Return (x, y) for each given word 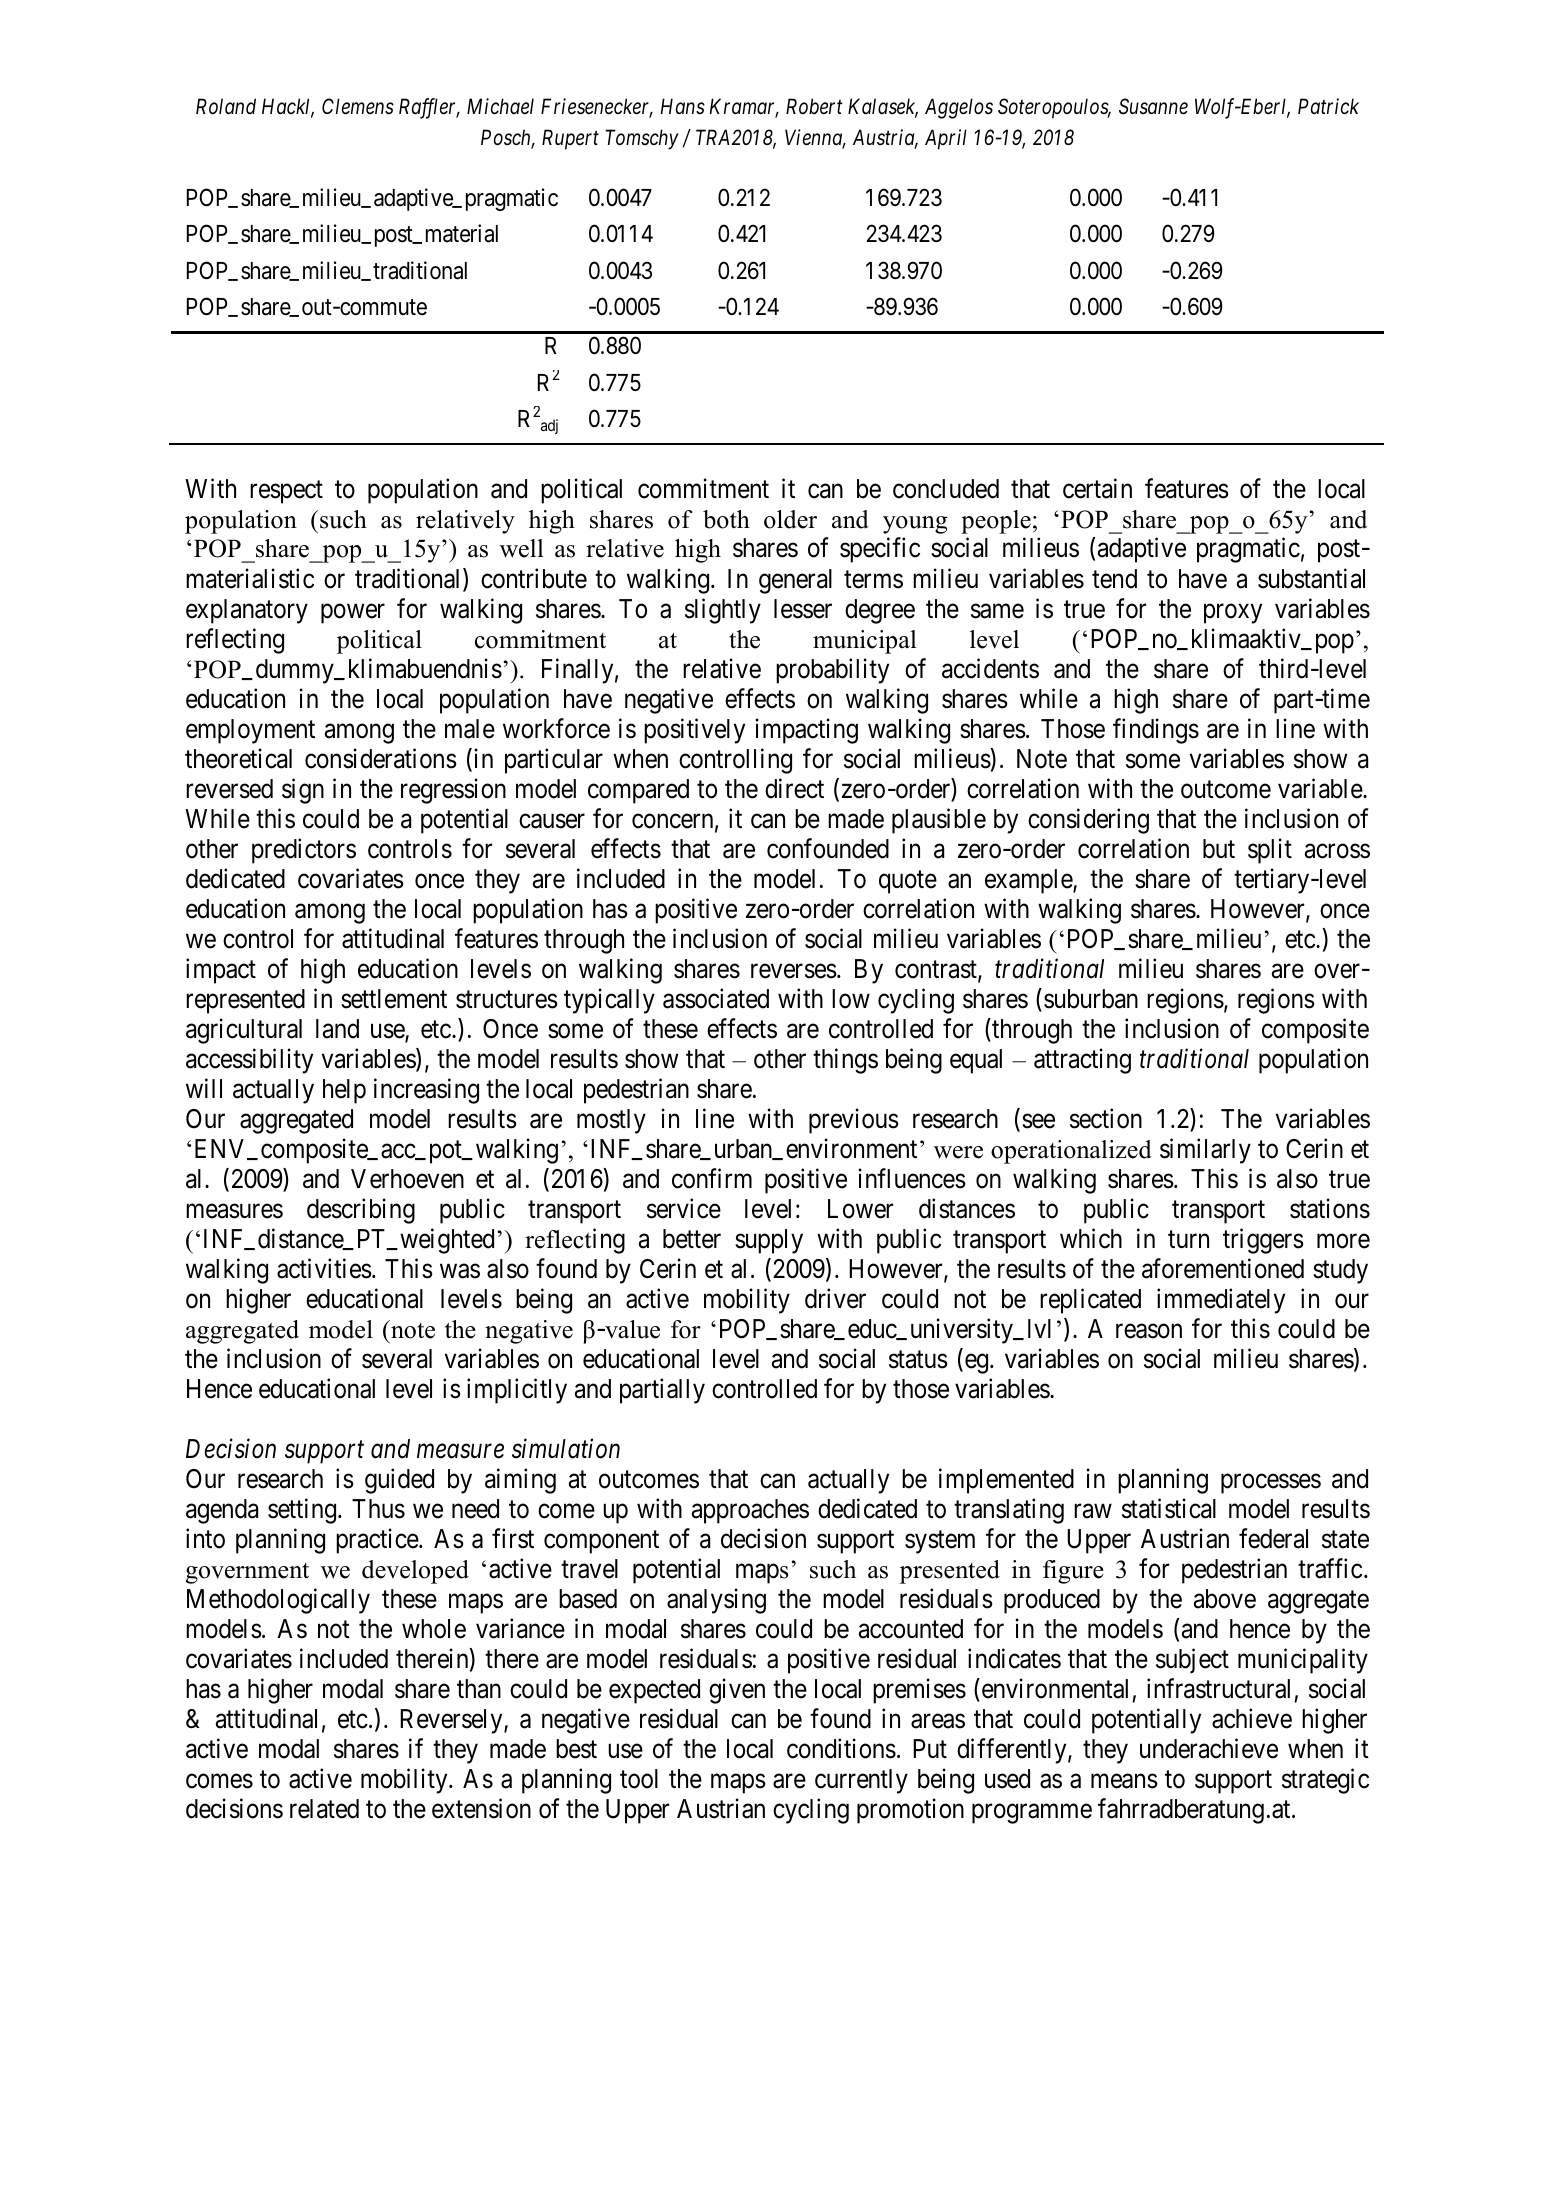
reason (1149, 1331)
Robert (814, 106)
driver (835, 1298)
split (1270, 851)
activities (324, 1268)
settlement (394, 999)
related (324, 1809)
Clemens (358, 106)
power (353, 614)
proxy (1233, 614)
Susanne (1153, 106)
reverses (794, 971)
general (795, 581)
